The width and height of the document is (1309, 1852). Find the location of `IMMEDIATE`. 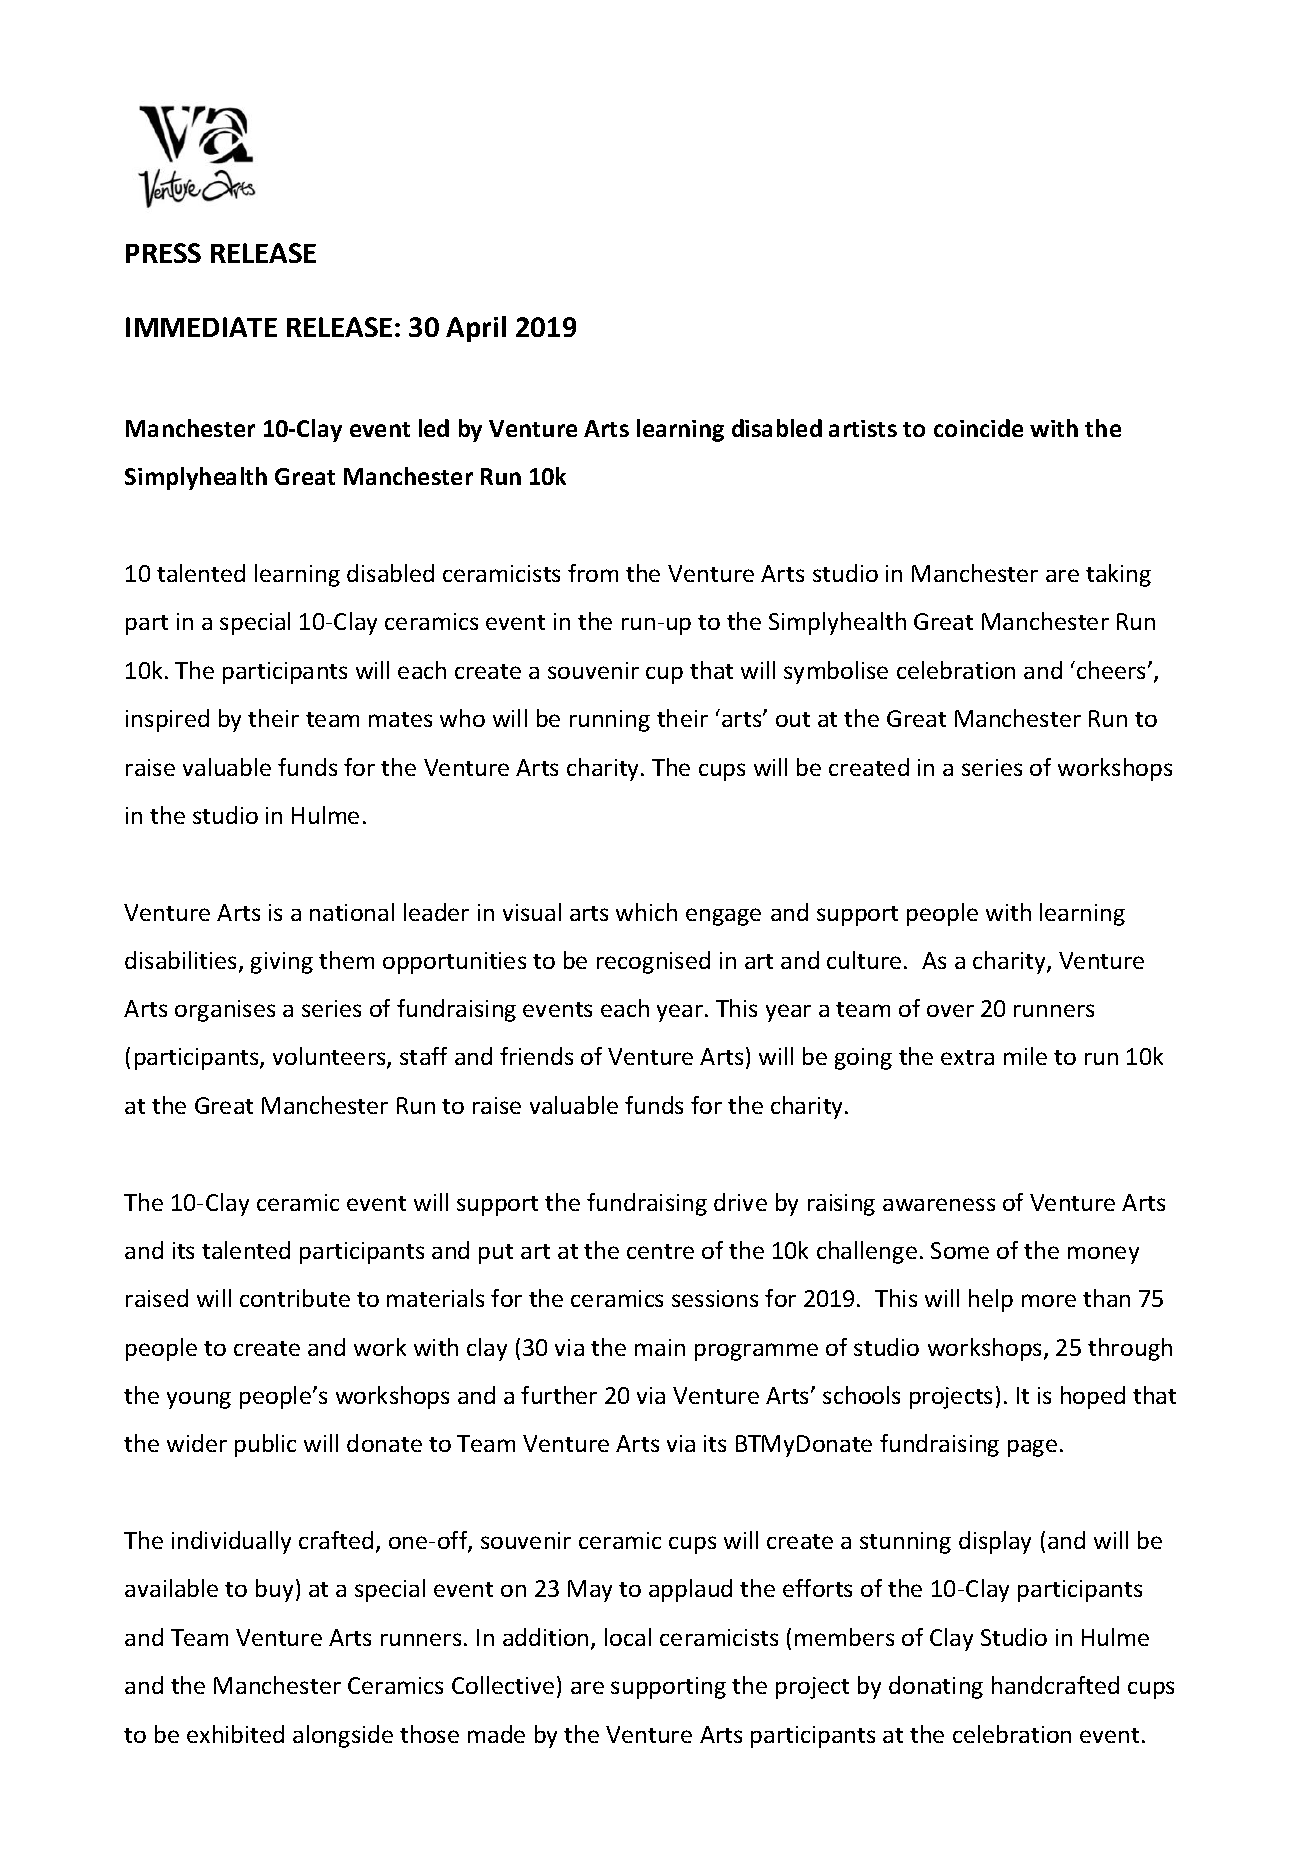

IMMEDIATE is located at coordinates (201, 327).
